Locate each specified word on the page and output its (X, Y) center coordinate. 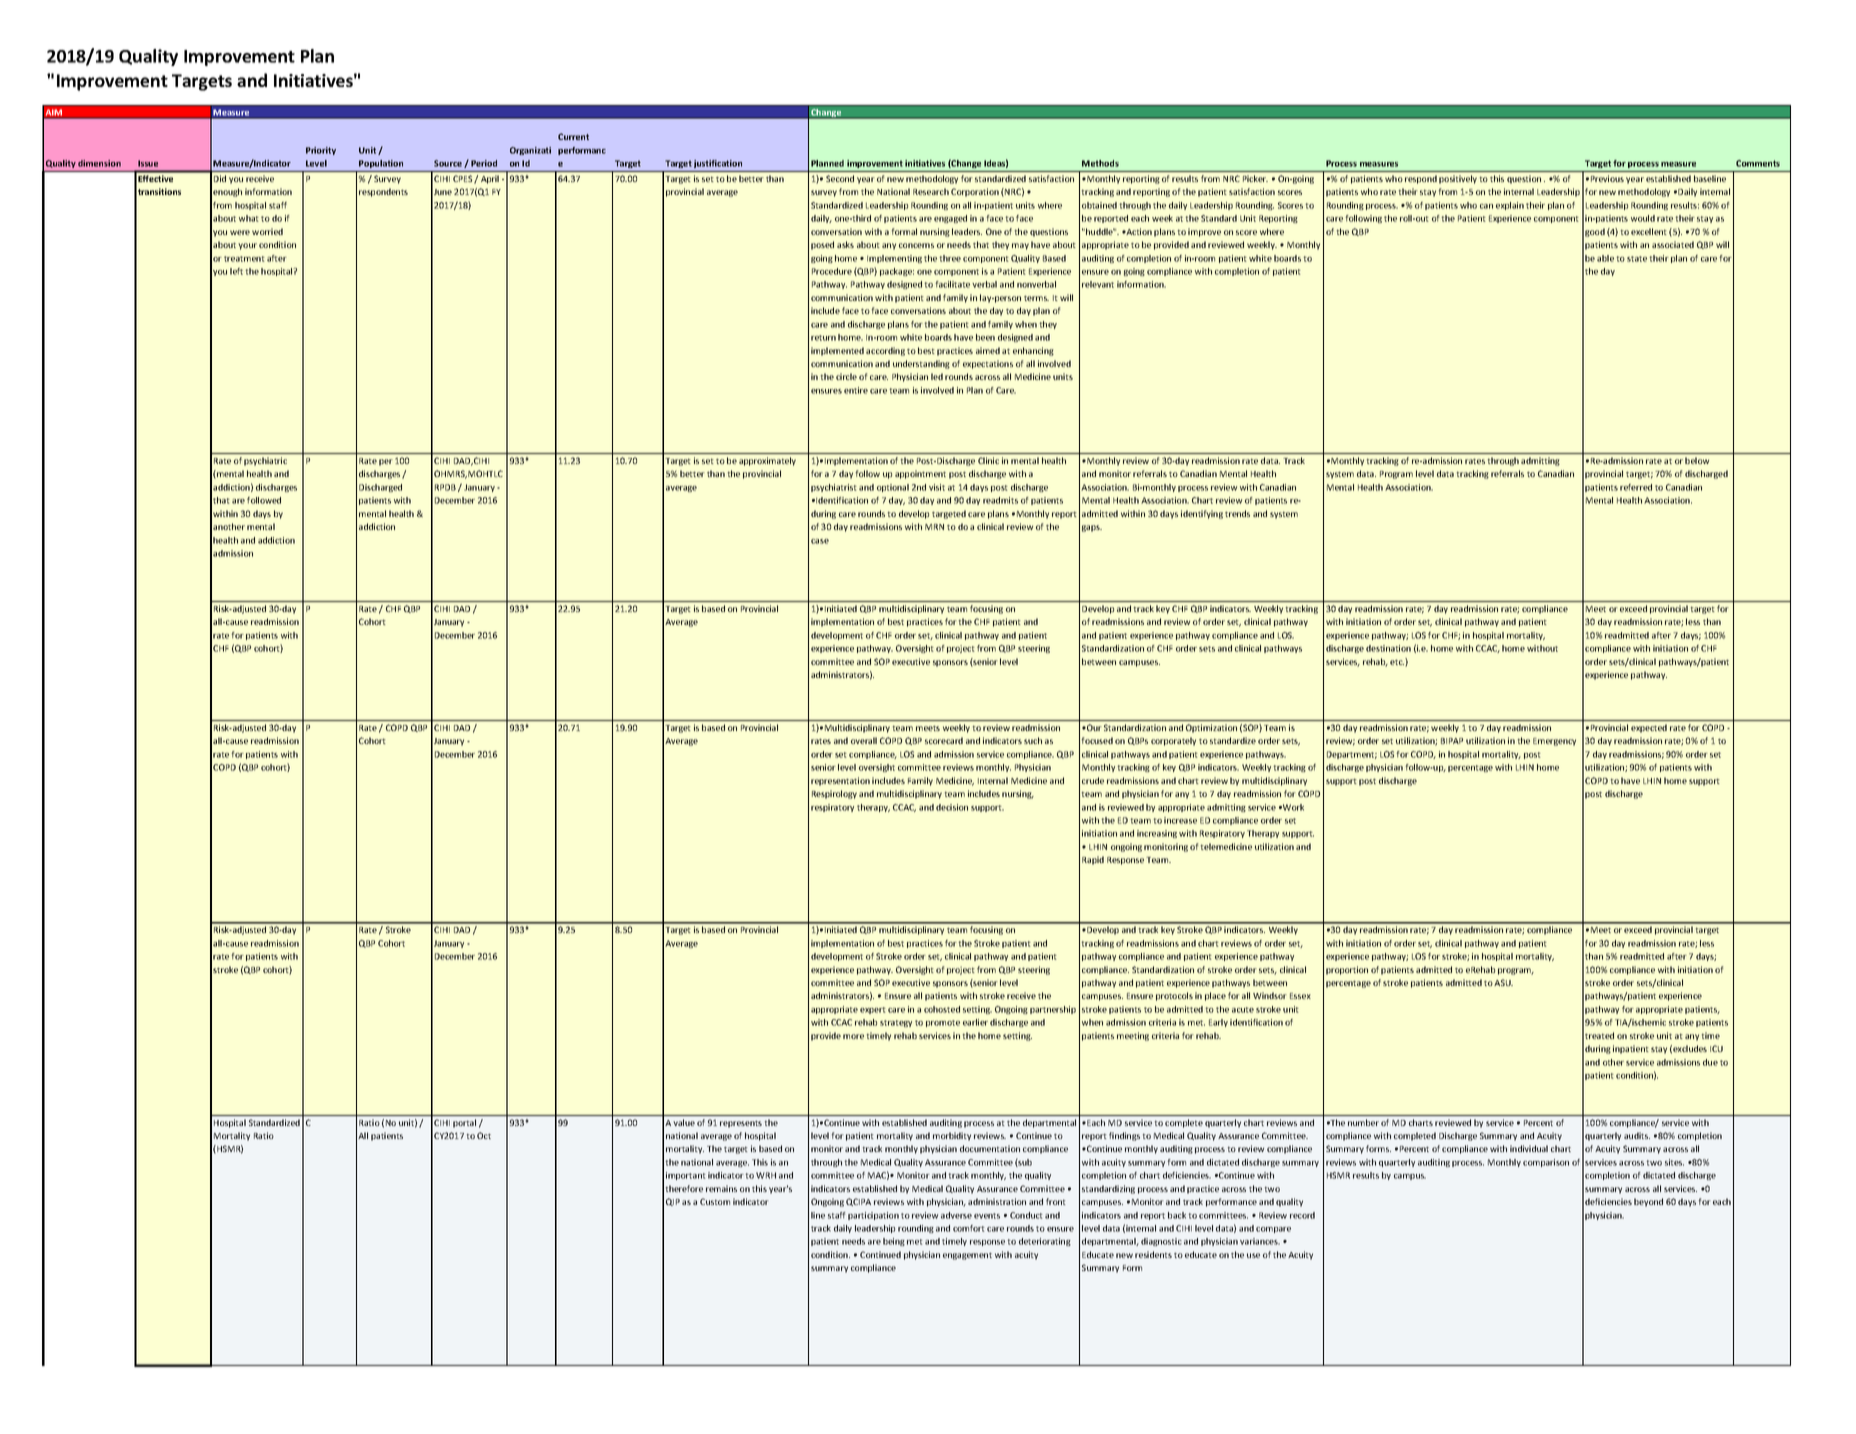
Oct (484, 1135)
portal (464, 1123)
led (937, 376)
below (1697, 460)
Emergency (1554, 742)
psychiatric (265, 461)
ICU (1716, 1048)
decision (952, 807)
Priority (321, 151)
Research (931, 191)
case (820, 541)
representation (840, 781)
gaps (1092, 528)
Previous (1607, 178)
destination (1388, 648)
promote (943, 1023)
